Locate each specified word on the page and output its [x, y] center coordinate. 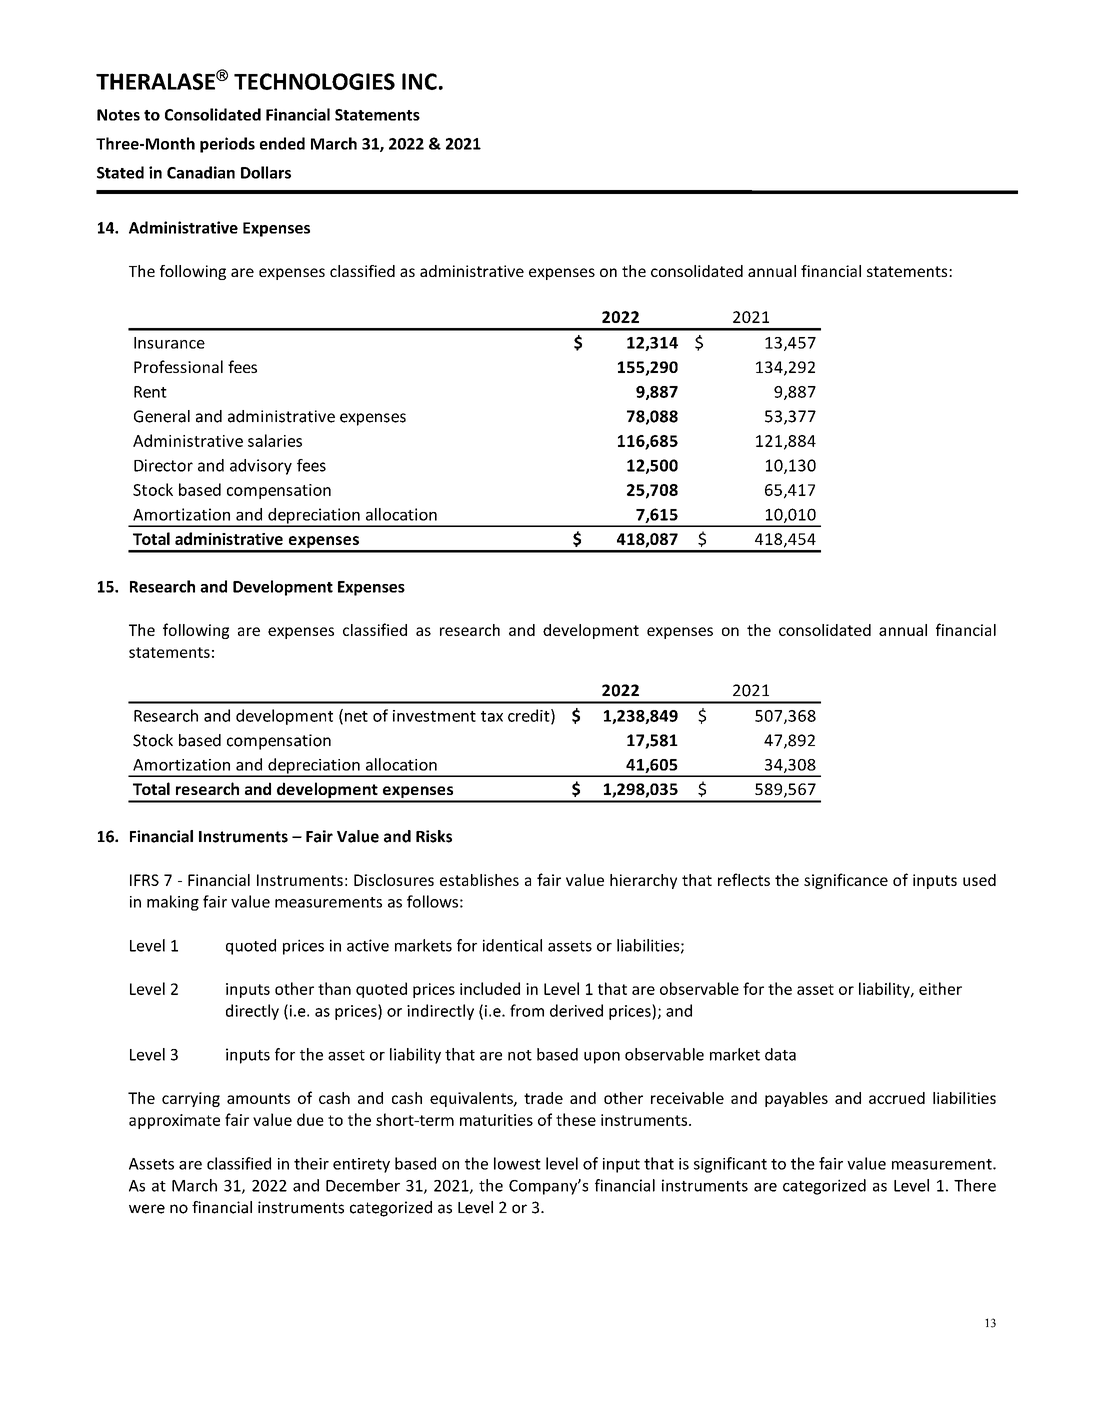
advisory [261, 467]
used [979, 880]
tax [492, 716]
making [173, 903]
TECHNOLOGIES [314, 81]
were [147, 1209]
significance [846, 881]
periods [227, 145]
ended [282, 143]
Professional [178, 366]
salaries [275, 440]
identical [512, 945]
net [356, 716]
